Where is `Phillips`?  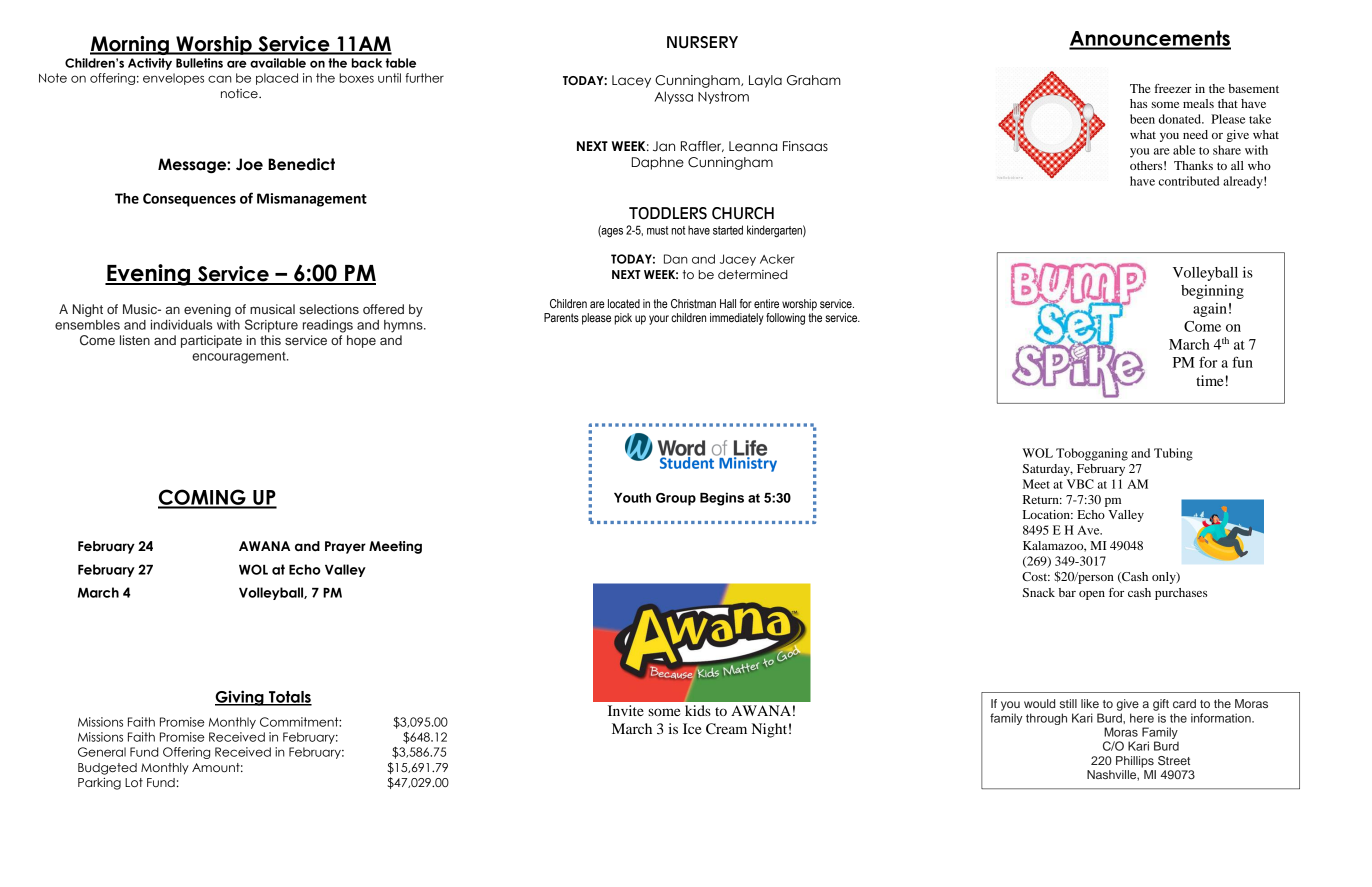 Phillips is located at coordinates (1135, 762).
